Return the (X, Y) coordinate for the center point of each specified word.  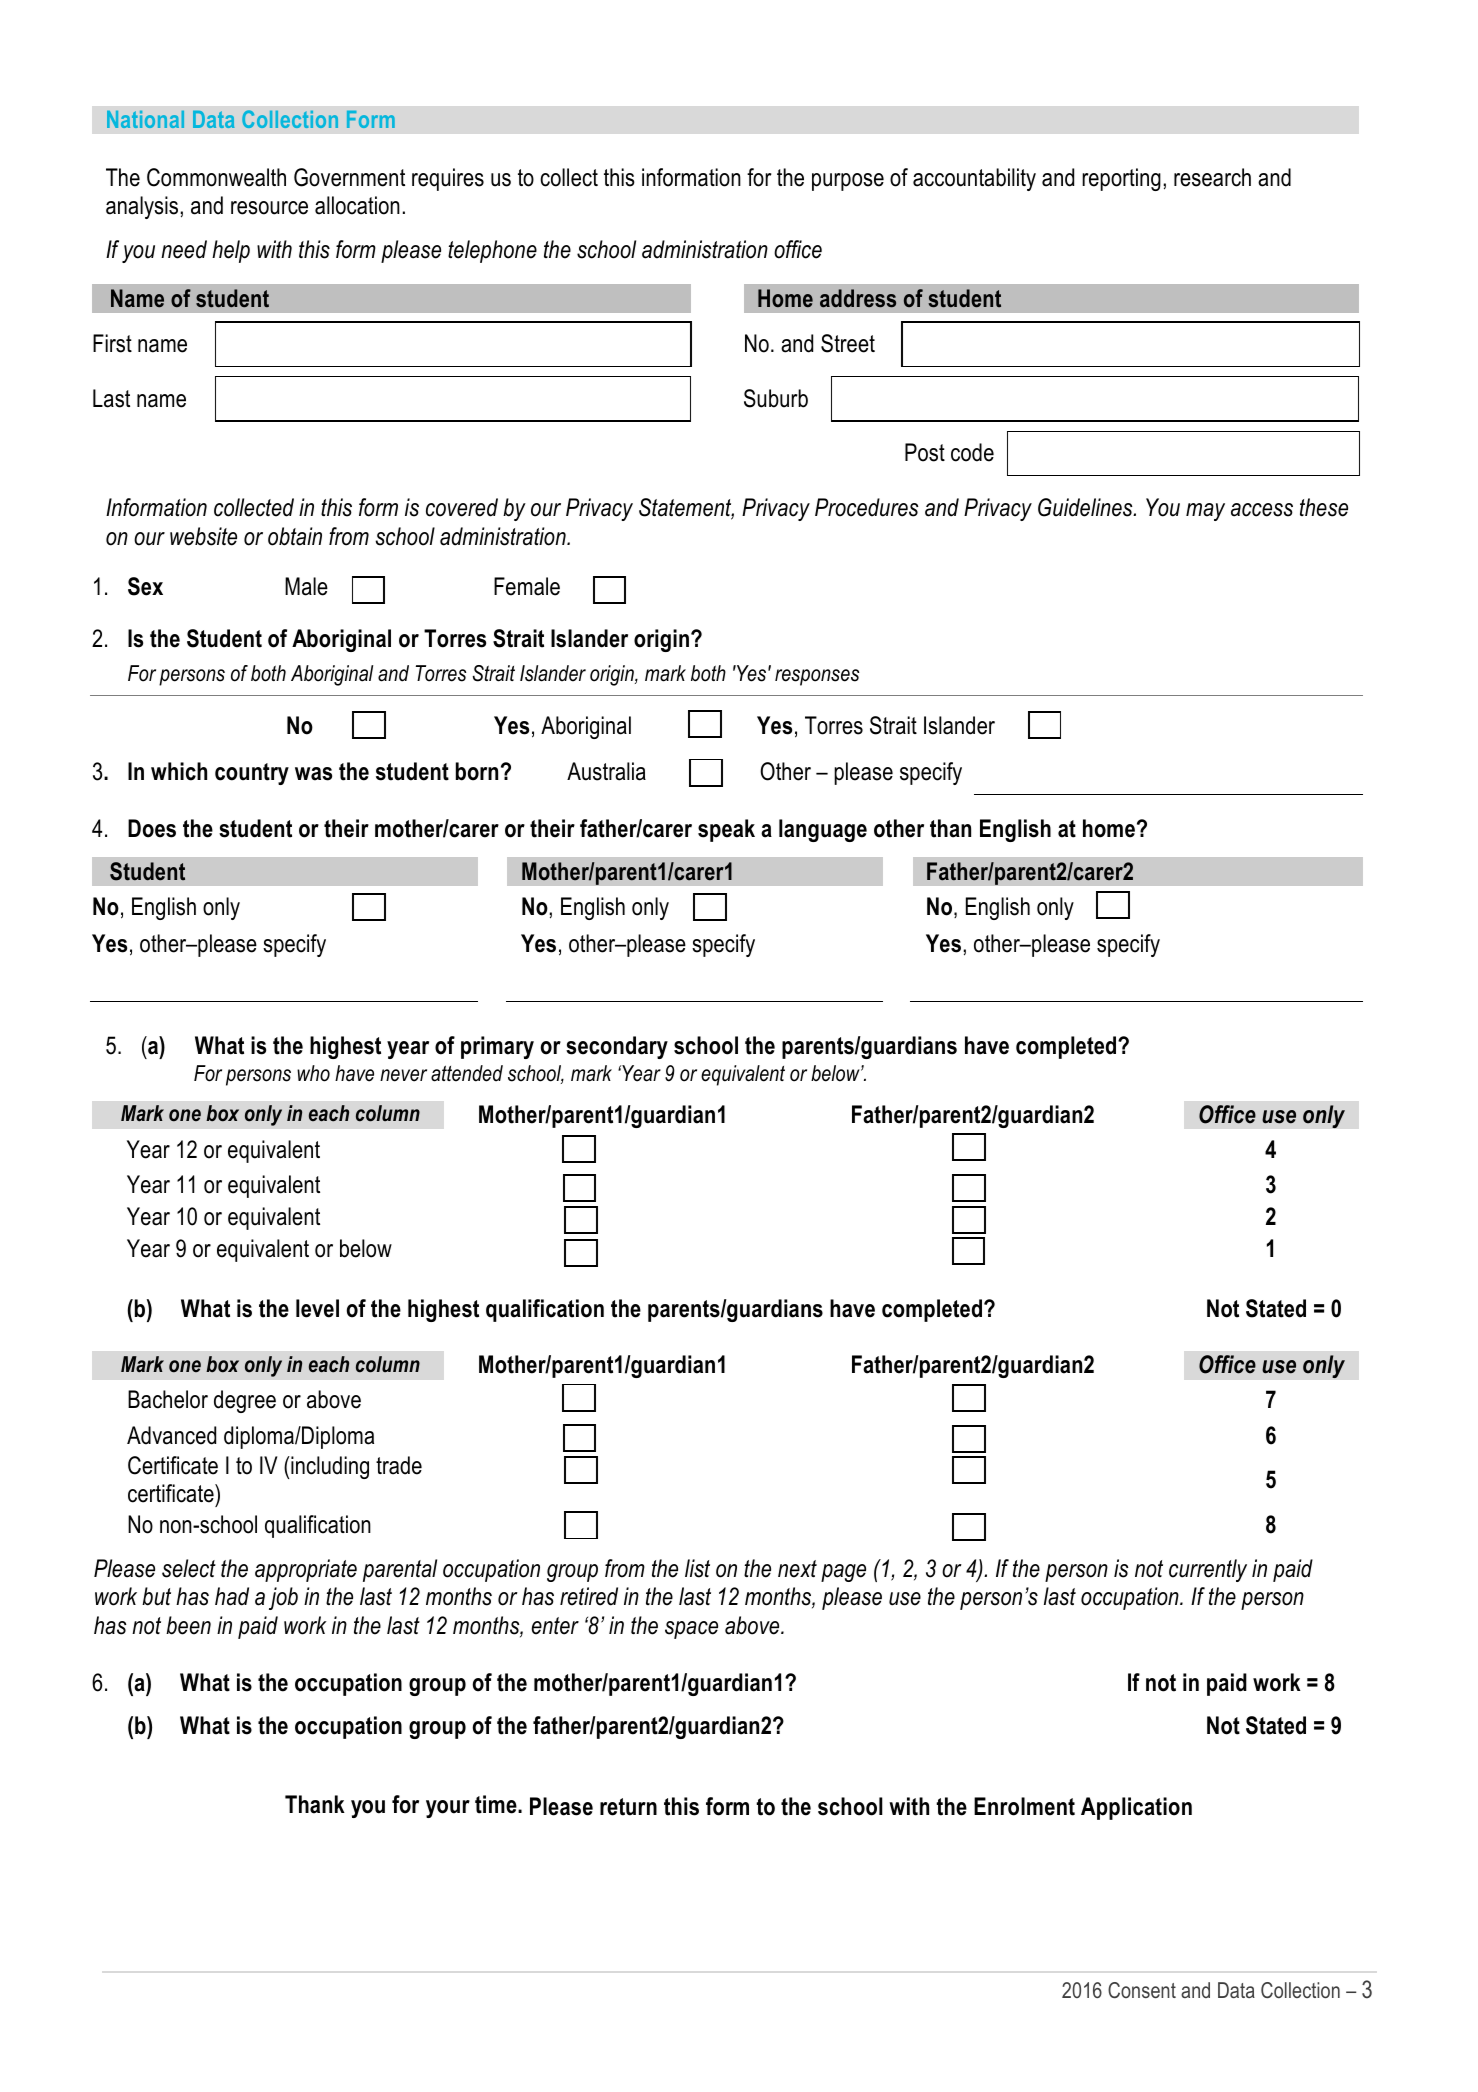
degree (245, 1401)
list (697, 1568)
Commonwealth (216, 177)
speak (726, 830)
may (1205, 512)
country (252, 774)
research (1212, 177)
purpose (848, 182)
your (448, 1809)
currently (1208, 1570)
